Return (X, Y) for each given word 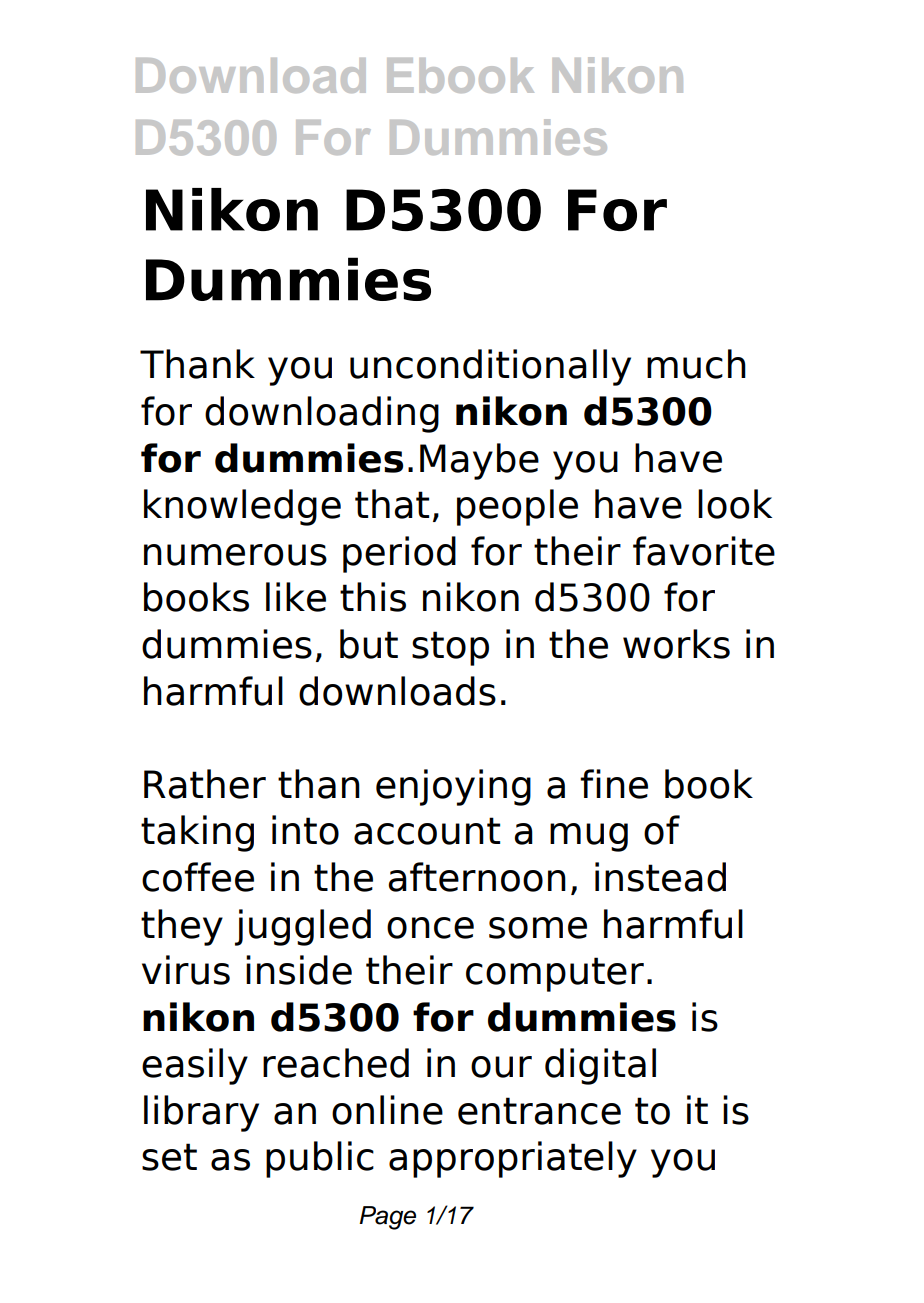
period (399, 554)
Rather (205, 784)
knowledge (242, 507)
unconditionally (490, 367)
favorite (704, 551)
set (169, 1157)
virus (186, 970)
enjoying (453, 787)
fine (614, 784)
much (696, 364)
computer (555, 974)
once (430, 928)
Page (387, 1218)
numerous (235, 555)
